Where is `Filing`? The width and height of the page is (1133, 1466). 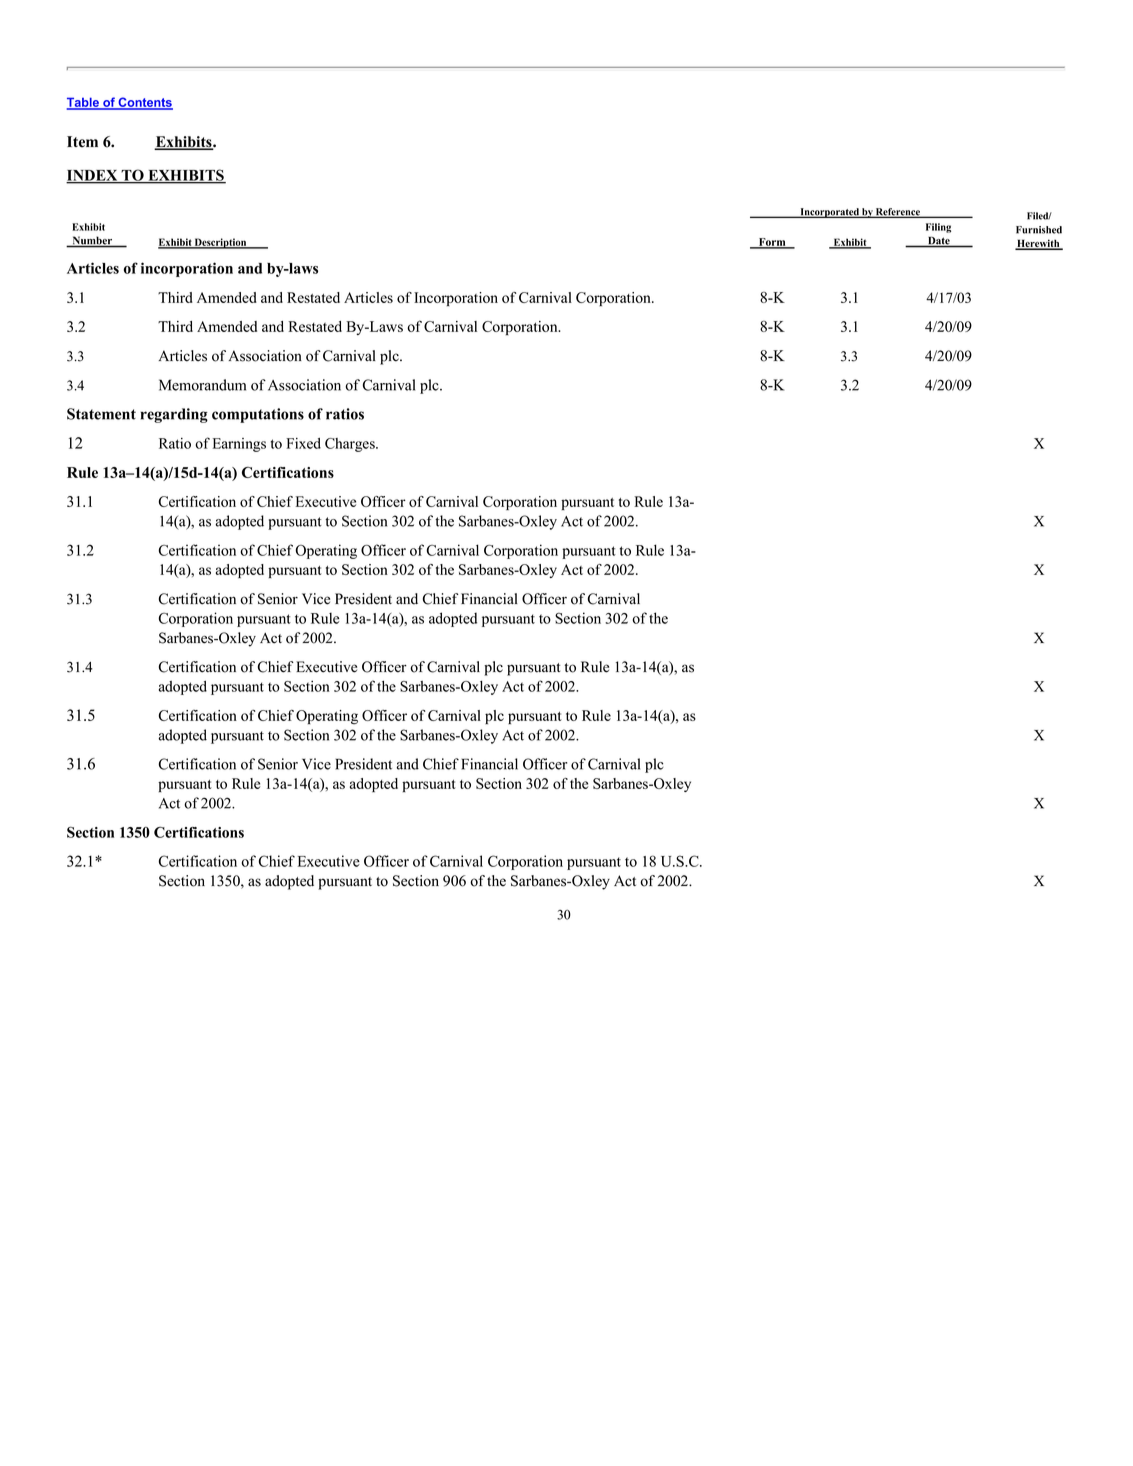
Filing is located at coordinates (938, 228).
